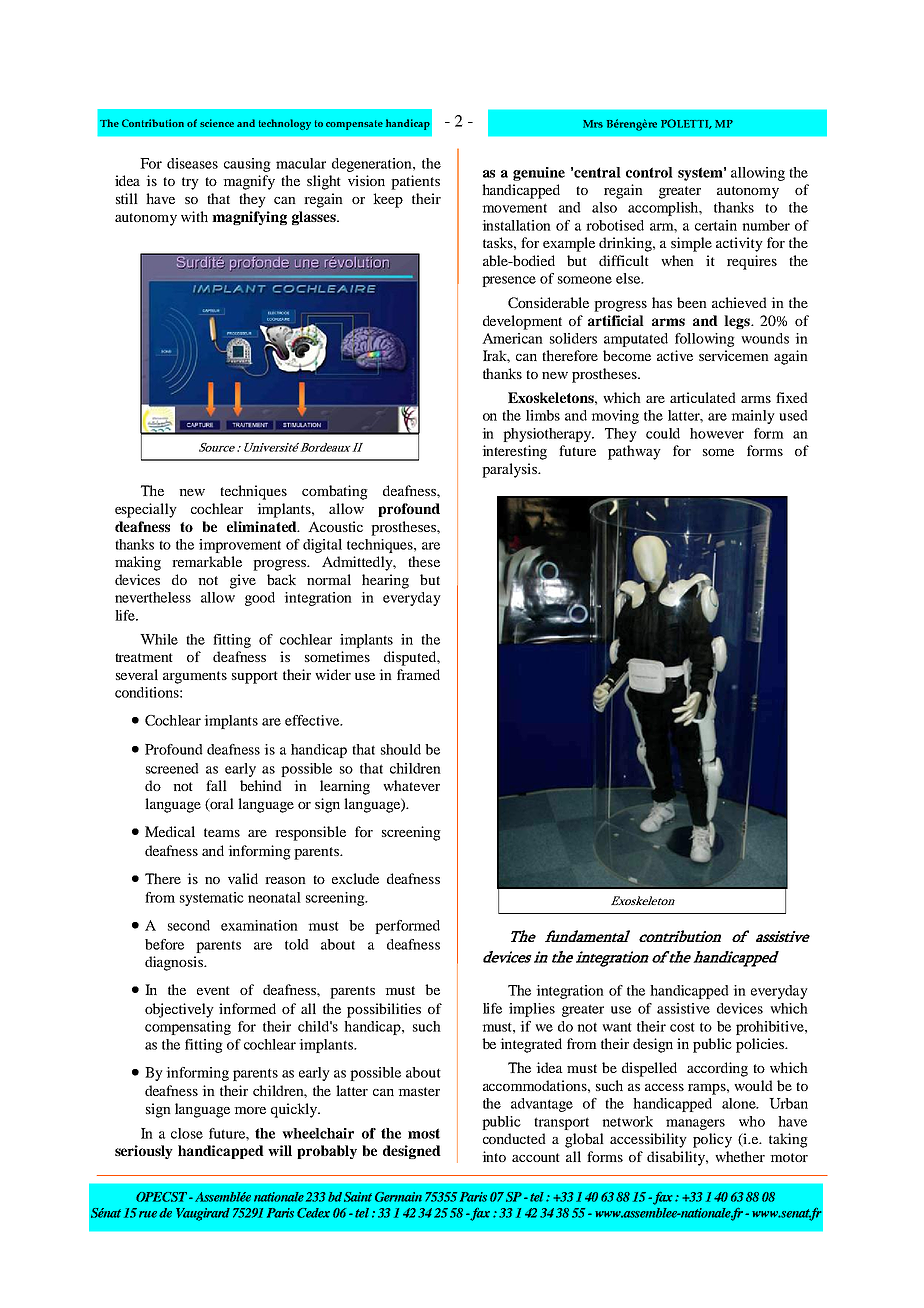 This screenshot has height=1308, width=924. I want to click on framed, so click(418, 674).
